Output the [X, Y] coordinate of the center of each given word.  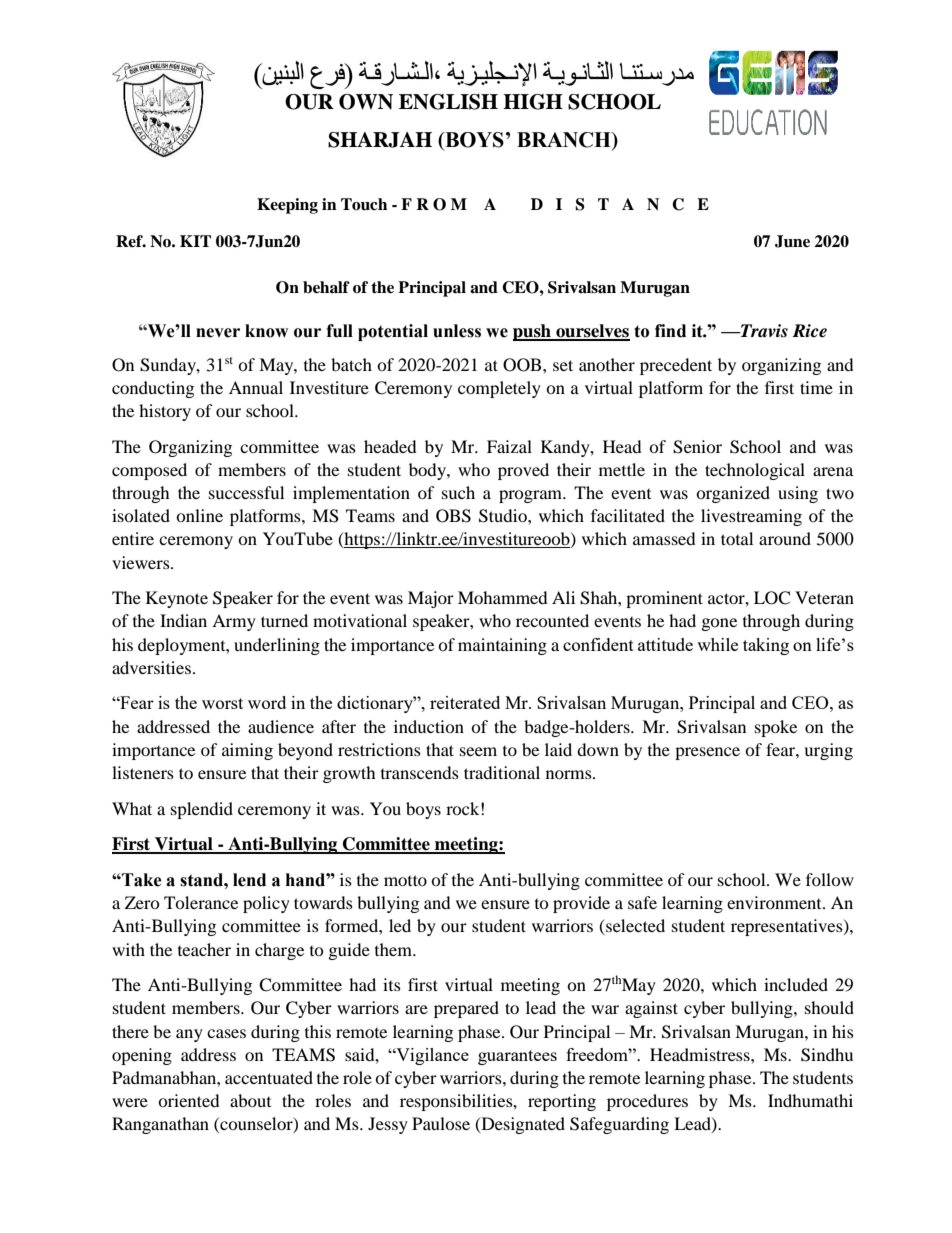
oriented [189, 1100]
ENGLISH [448, 102]
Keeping [287, 206]
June [792, 241]
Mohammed [503, 597]
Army [234, 622]
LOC [772, 598]
